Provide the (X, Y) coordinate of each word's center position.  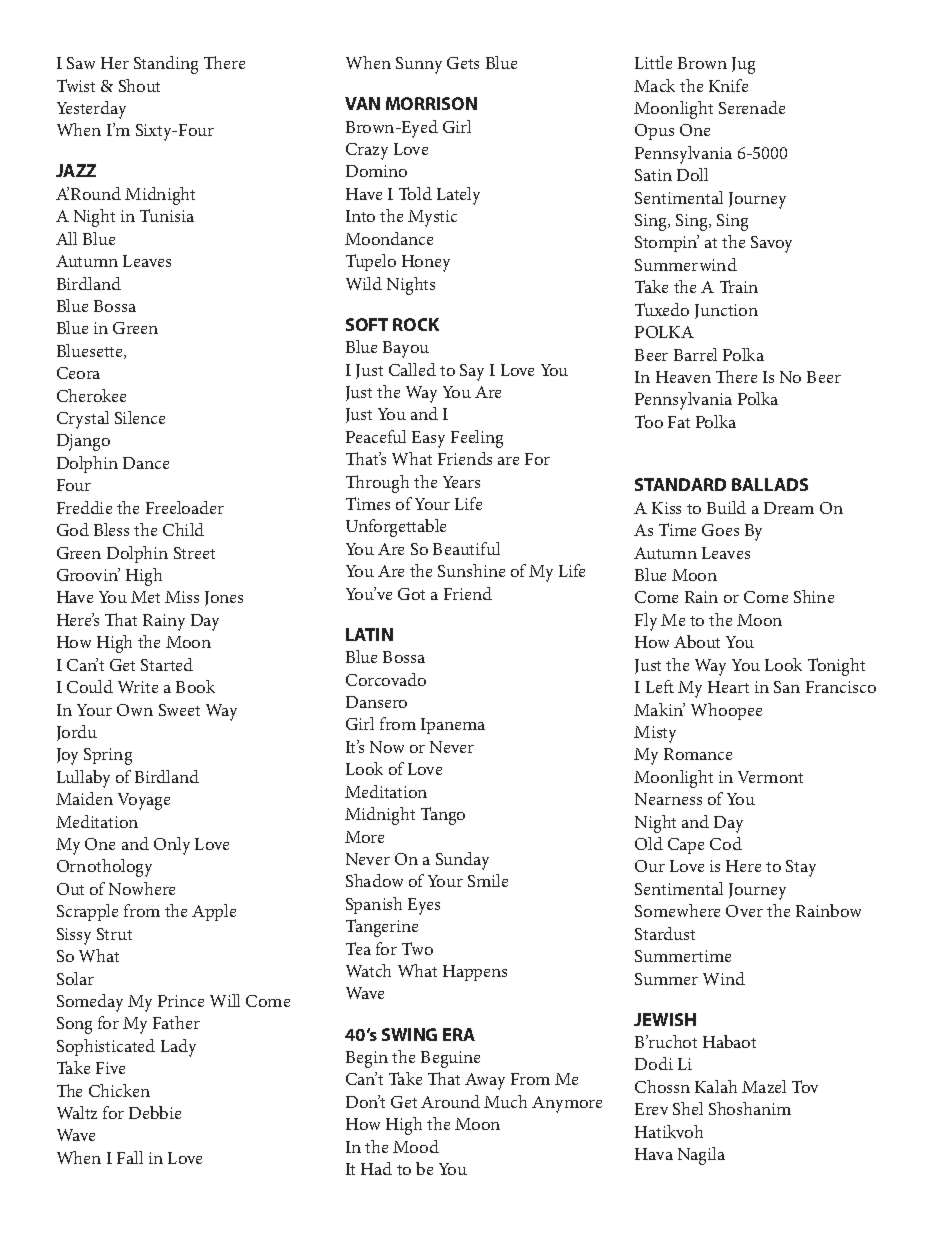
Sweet (179, 710)
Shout (139, 85)
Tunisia (167, 215)
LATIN (369, 634)
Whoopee (726, 711)
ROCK (416, 324)
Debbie (155, 1112)
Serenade (752, 107)
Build (726, 507)
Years (461, 482)
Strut (114, 934)
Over (744, 911)
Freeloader (185, 507)
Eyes (424, 906)
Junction (726, 311)
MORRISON (431, 103)
